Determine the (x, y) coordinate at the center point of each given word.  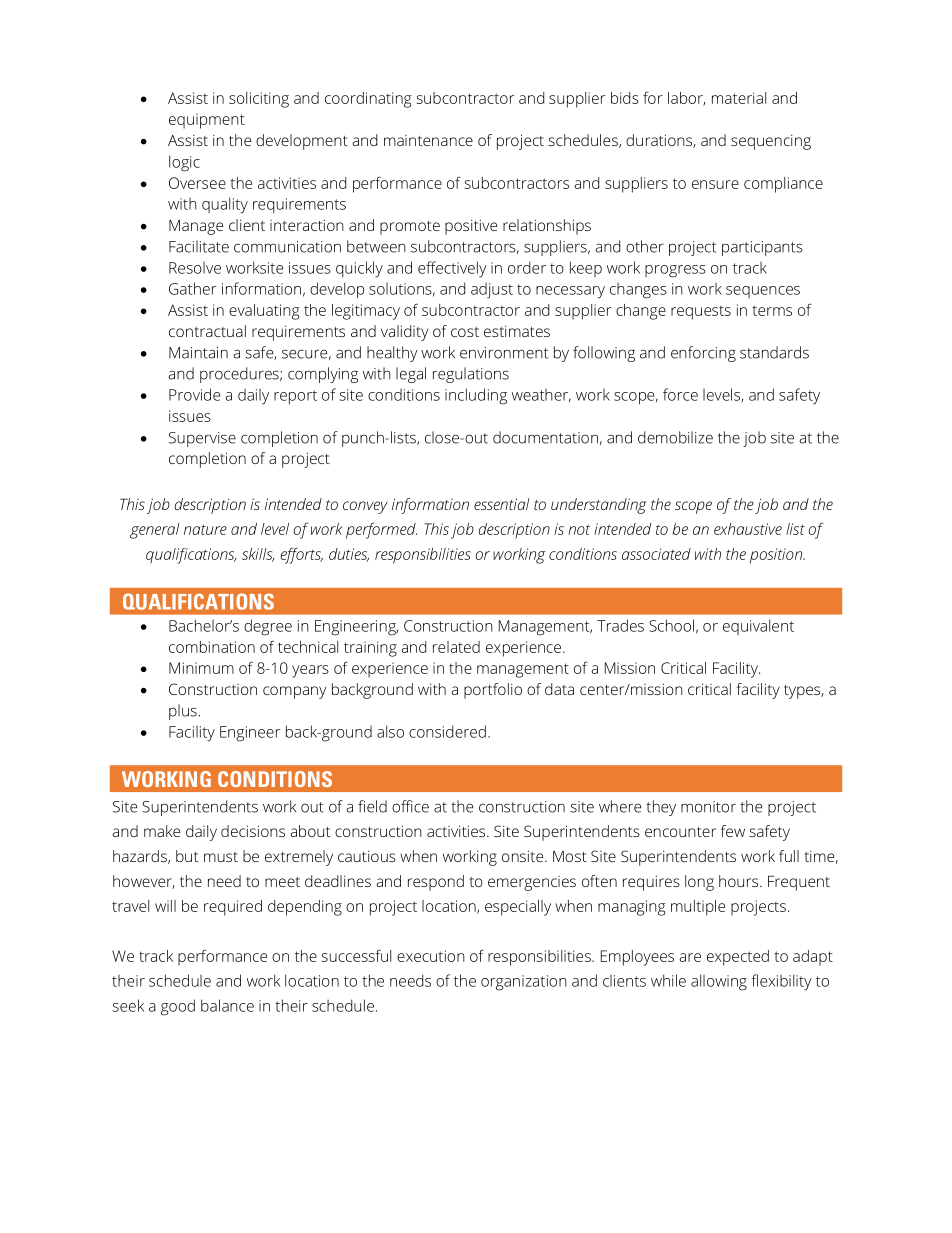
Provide (194, 394)
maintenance (428, 140)
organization (524, 983)
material (739, 98)
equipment (207, 121)
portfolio (493, 691)
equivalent (758, 627)
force (680, 394)
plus (183, 712)
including (476, 396)
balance (227, 1005)
